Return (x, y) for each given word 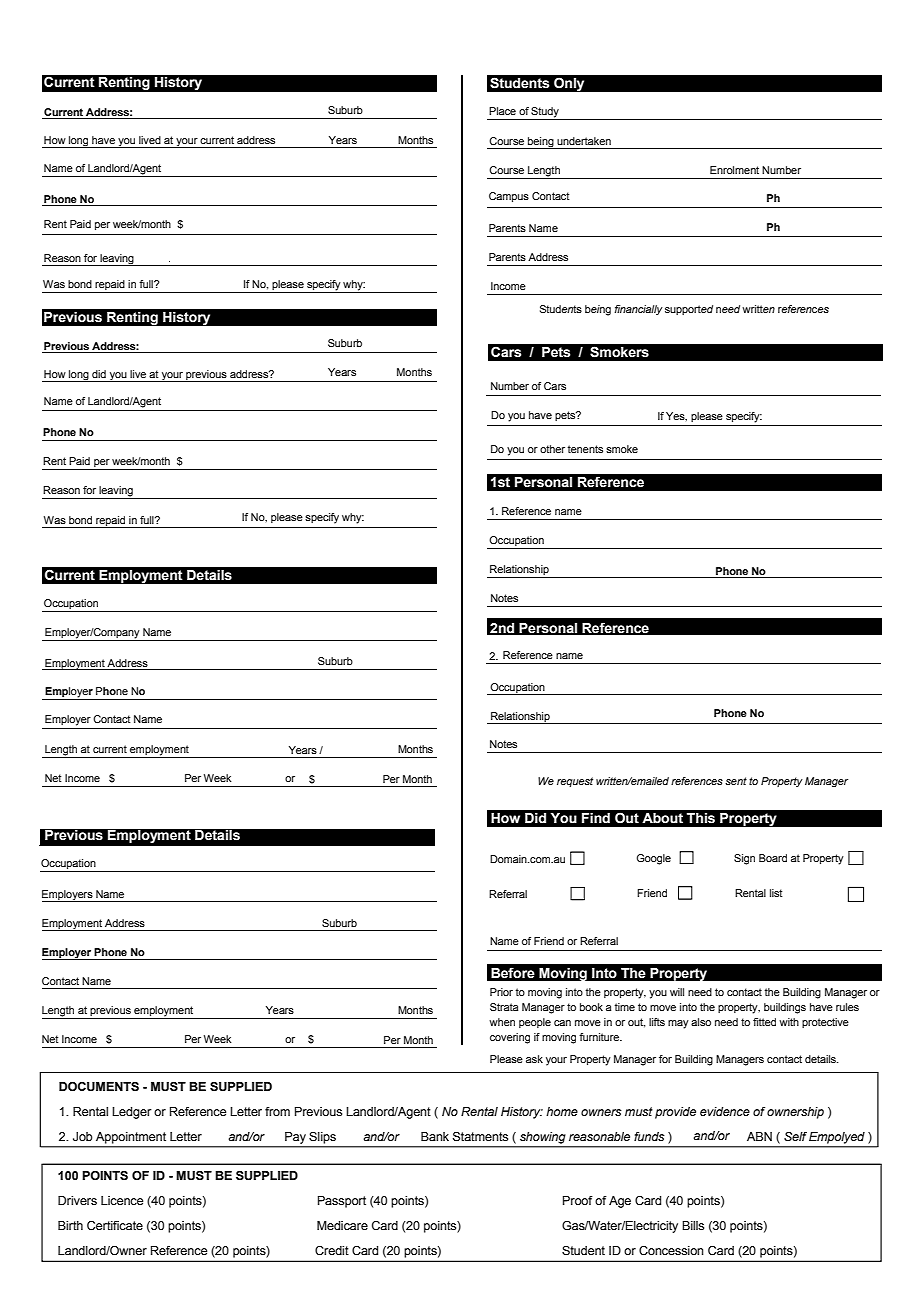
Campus (509, 197)
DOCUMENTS (99, 1087)
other (552, 449)
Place (502, 111)
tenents (585, 449)
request (575, 782)
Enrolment (734, 170)
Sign (744, 859)
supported (689, 310)
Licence (122, 1200)
